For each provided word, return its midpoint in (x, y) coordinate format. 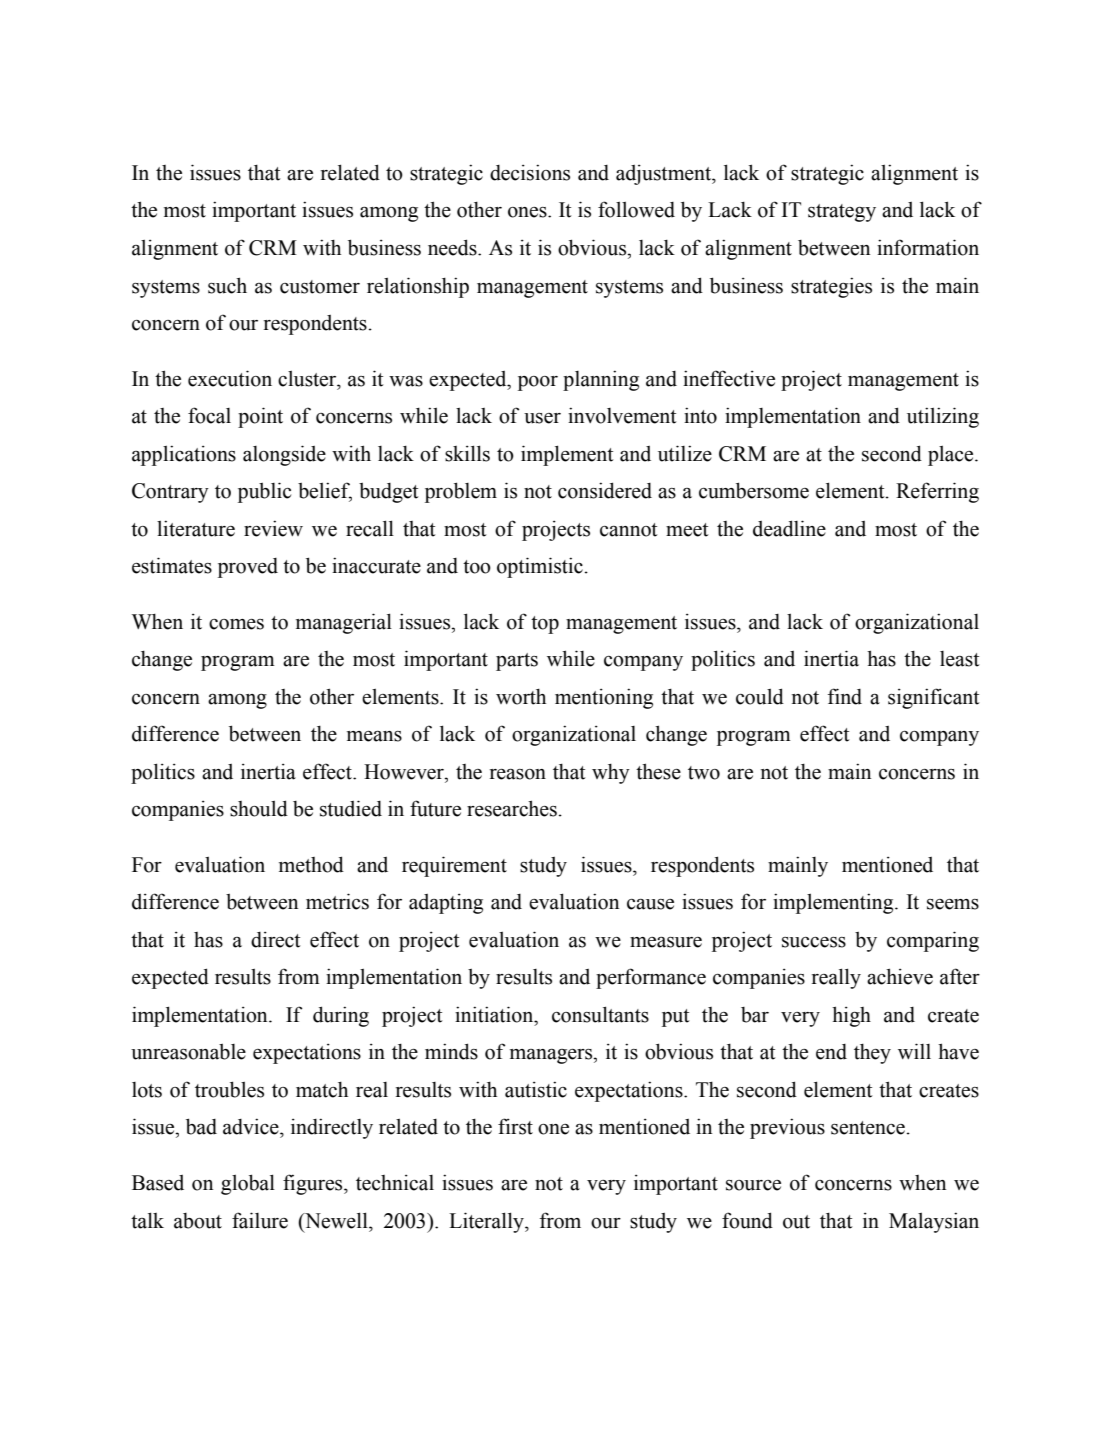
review (273, 528)
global (248, 1184)
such (227, 285)
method (311, 864)
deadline (789, 528)
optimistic (540, 567)
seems (953, 904)
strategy (842, 213)
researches (512, 808)
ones (528, 212)
